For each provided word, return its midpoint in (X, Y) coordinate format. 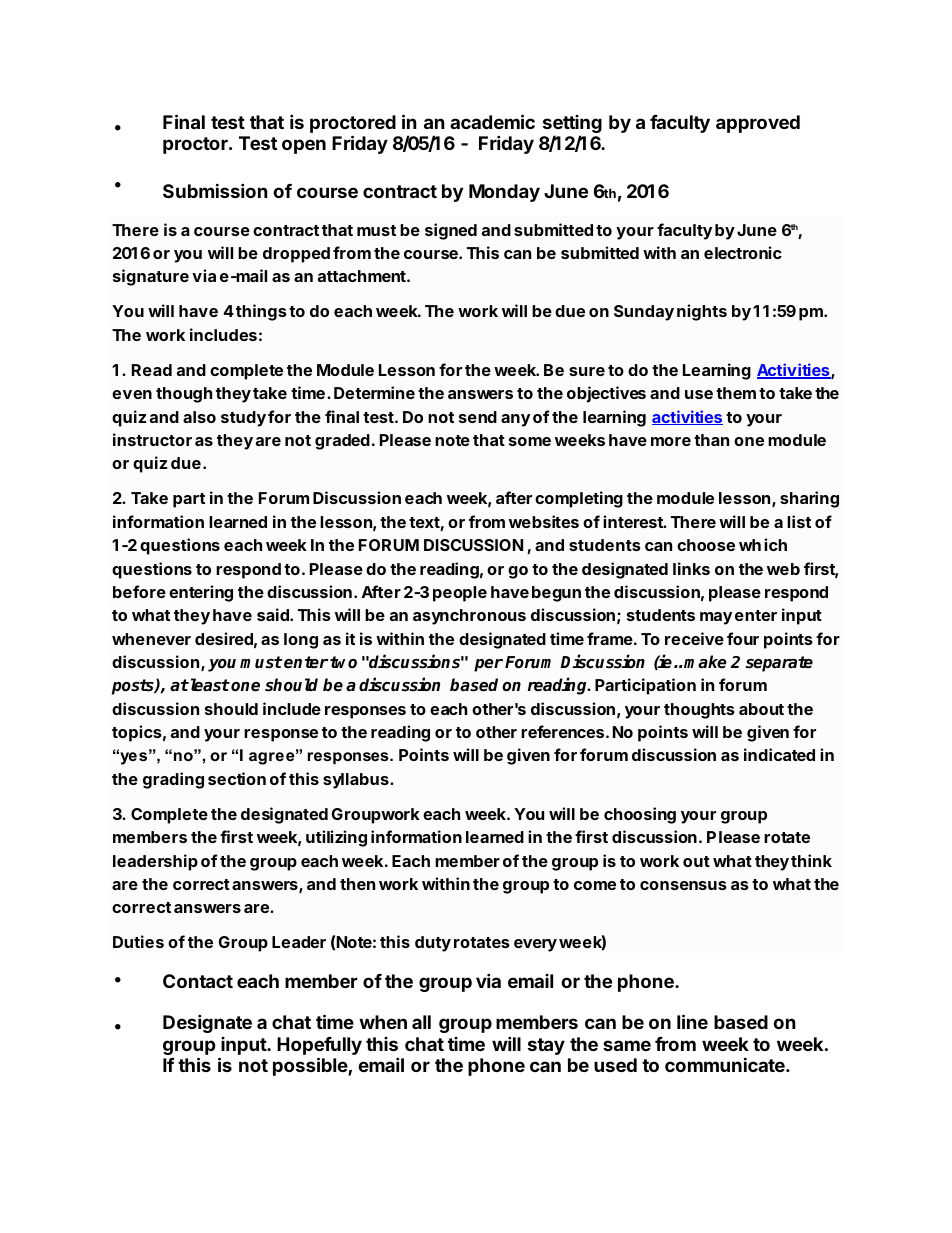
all (421, 1022)
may (716, 618)
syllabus (357, 781)
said (274, 614)
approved (758, 124)
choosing (640, 815)
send (478, 417)
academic (492, 121)
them (736, 393)
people (460, 594)
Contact (198, 981)
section (237, 778)
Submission (215, 190)
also (199, 417)
